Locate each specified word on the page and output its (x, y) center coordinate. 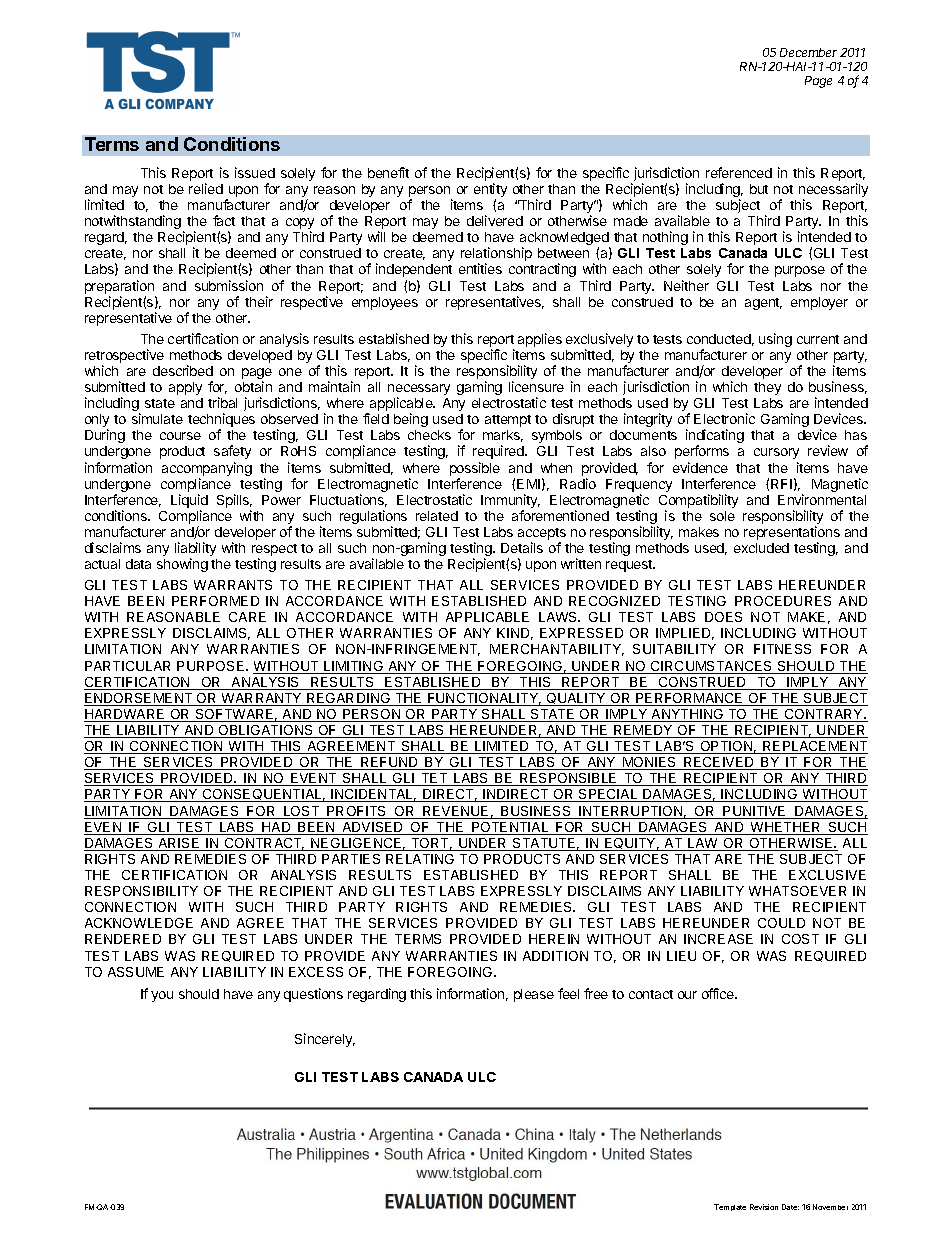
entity (490, 191)
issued (255, 172)
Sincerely (325, 1040)
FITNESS (782, 649)
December (808, 52)
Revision (764, 1207)
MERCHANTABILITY (557, 650)
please (534, 995)
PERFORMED (215, 601)
